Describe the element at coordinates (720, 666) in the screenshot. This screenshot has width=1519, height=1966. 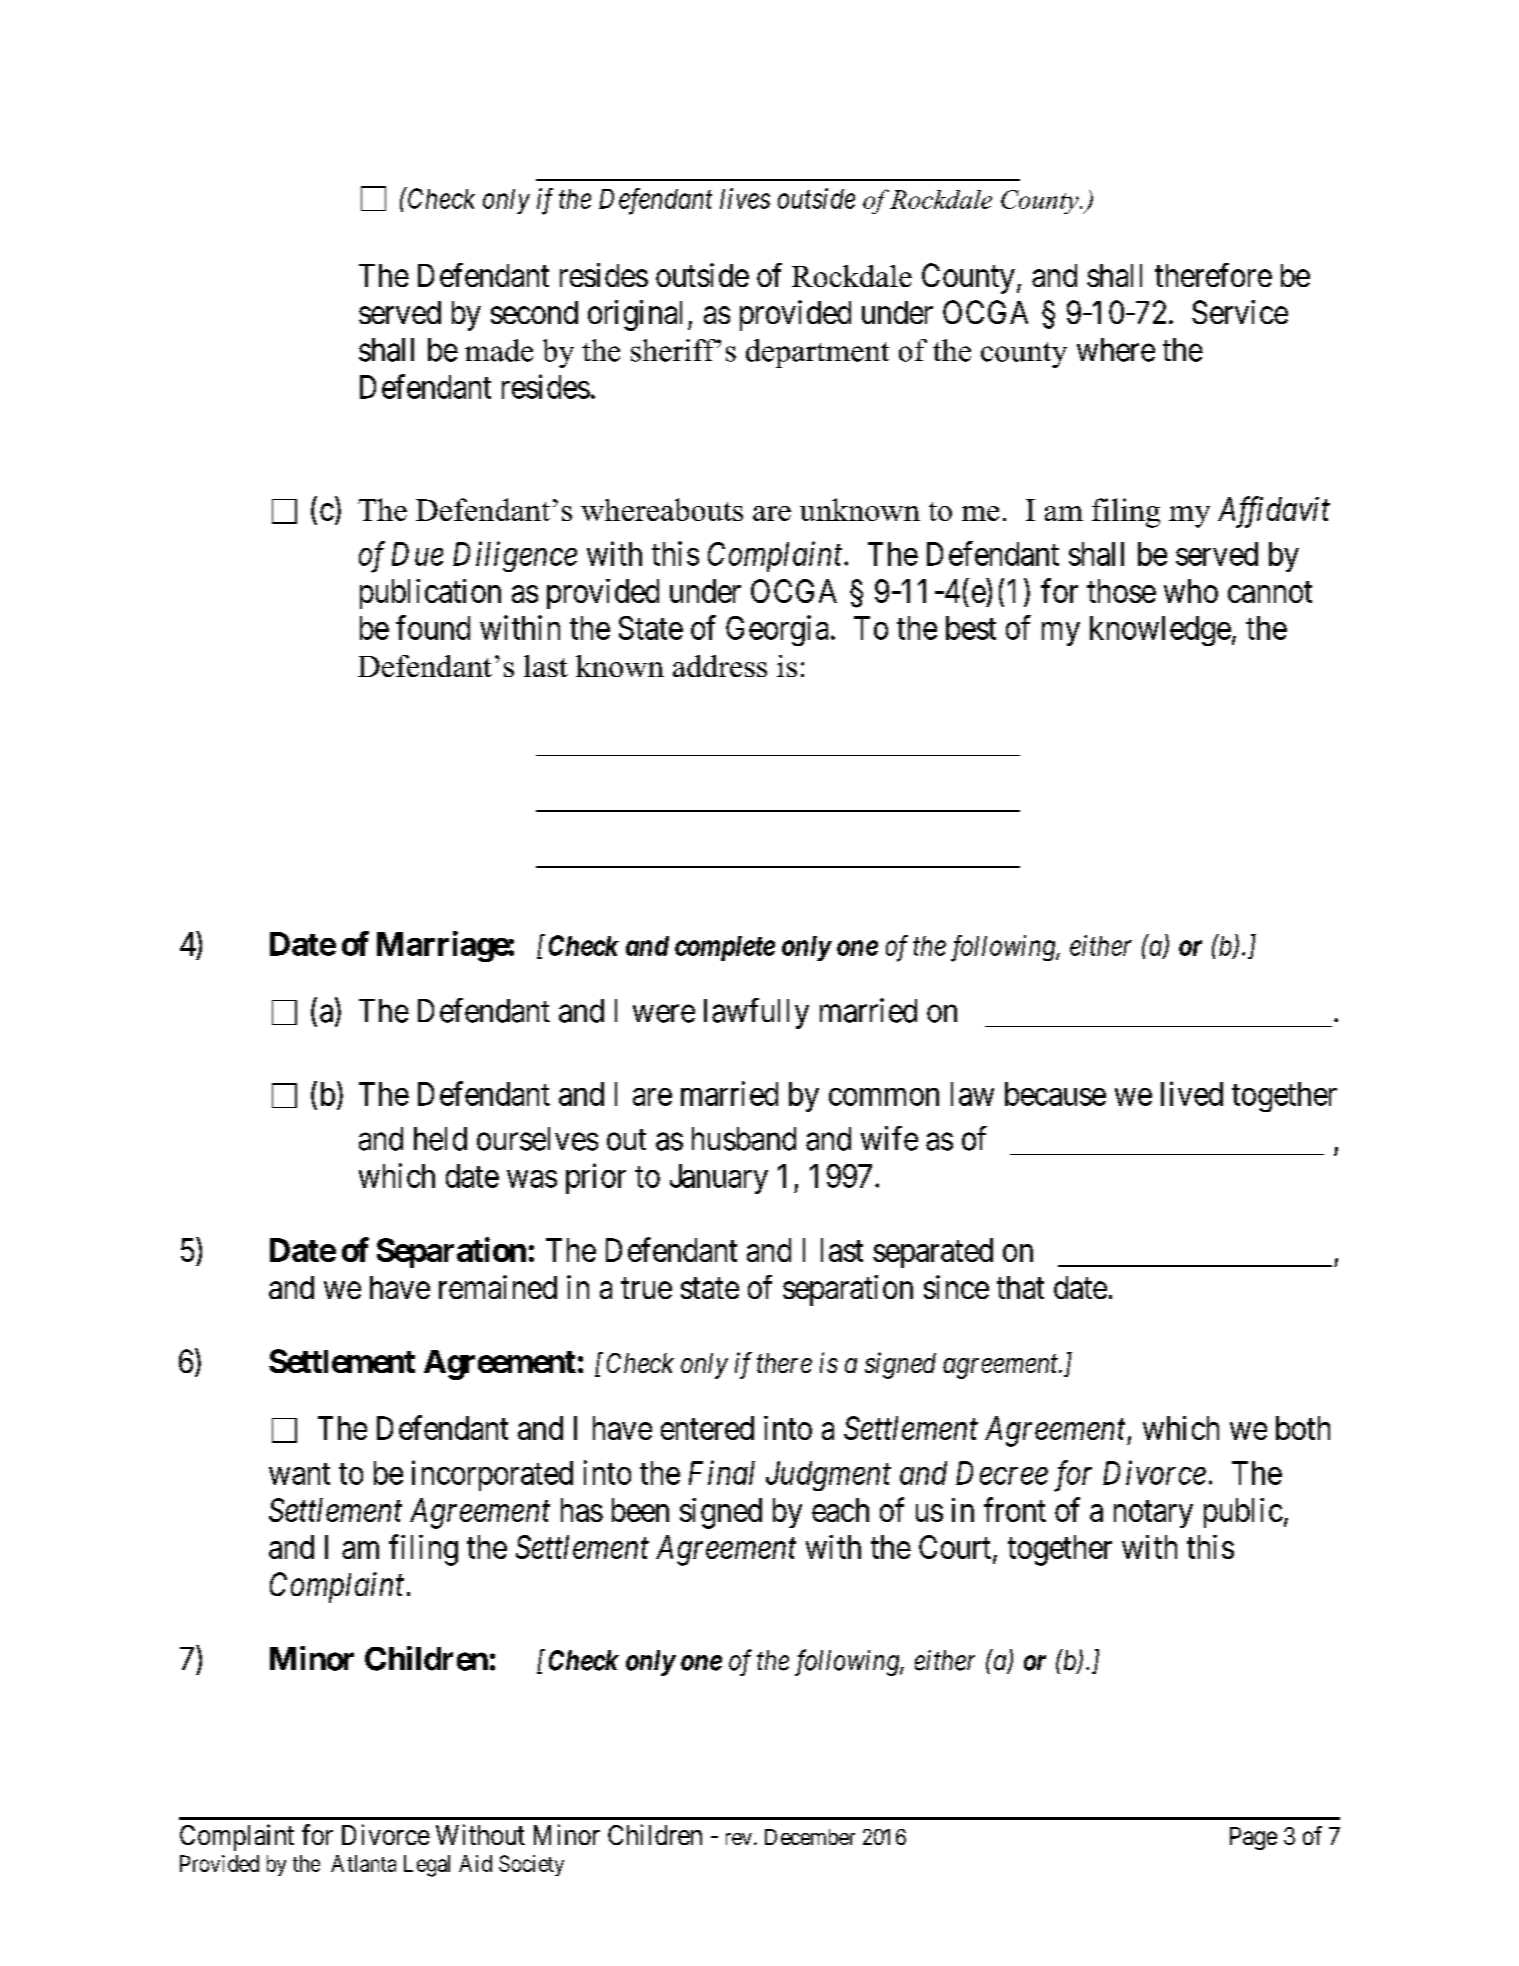
I see `address` at that location.
